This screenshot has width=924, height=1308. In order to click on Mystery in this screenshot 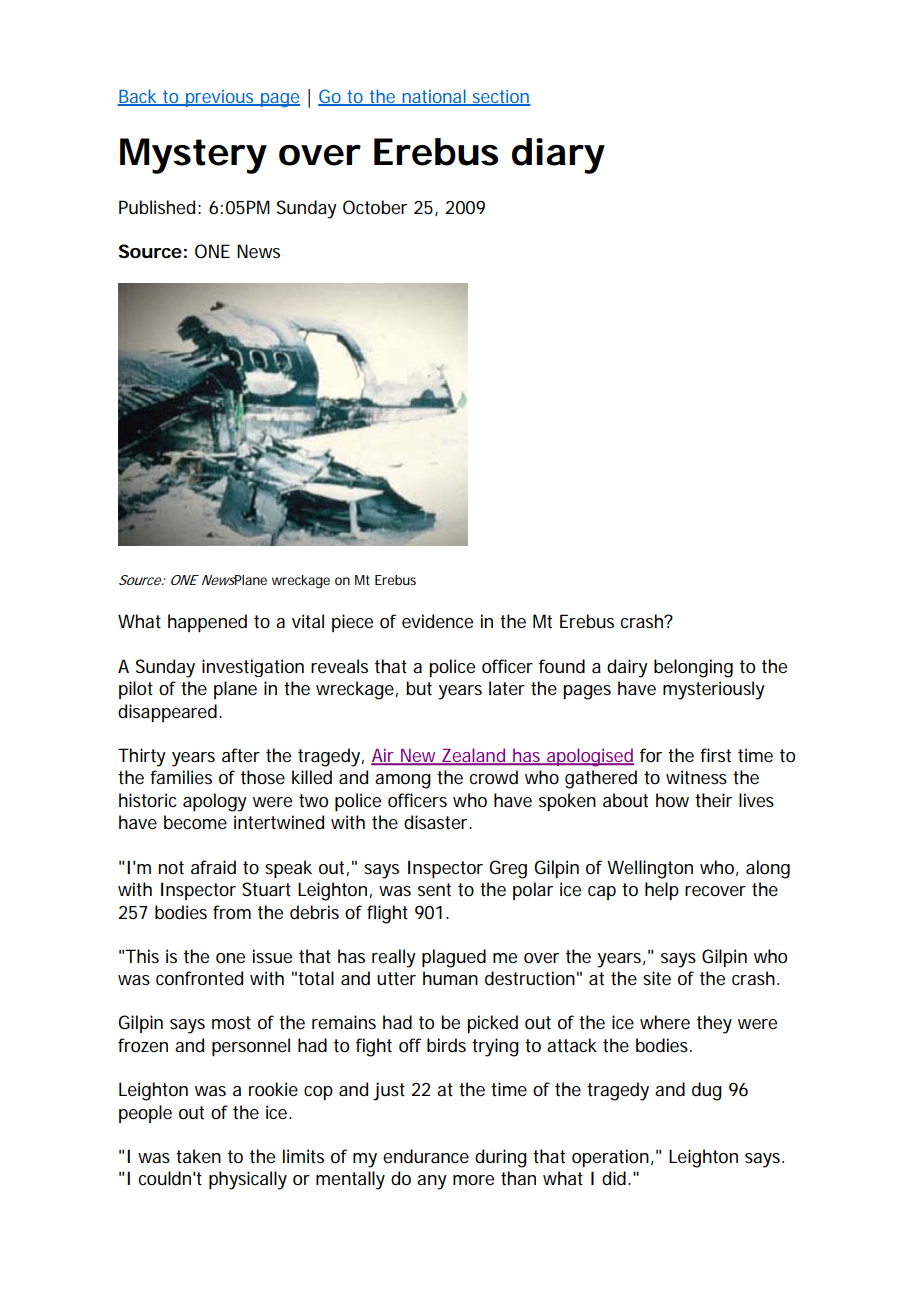, I will do `click(193, 156)`.
